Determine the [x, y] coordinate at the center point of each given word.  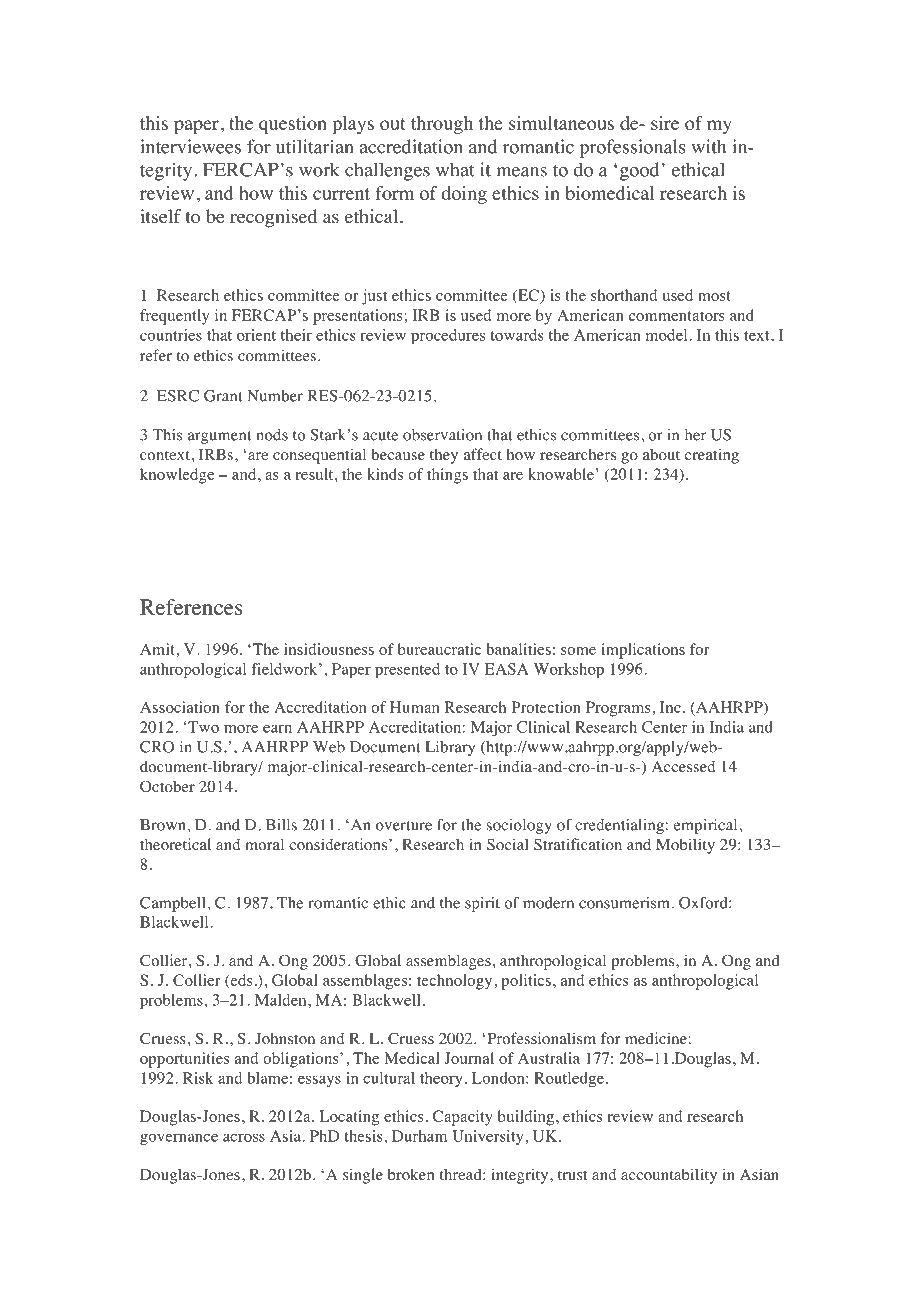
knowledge [177, 476]
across [244, 1137]
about [661, 454]
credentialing [619, 826]
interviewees [190, 146]
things [447, 476]
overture [404, 826]
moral [264, 844]
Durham [419, 1136]
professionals [632, 148]
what [455, 169]
